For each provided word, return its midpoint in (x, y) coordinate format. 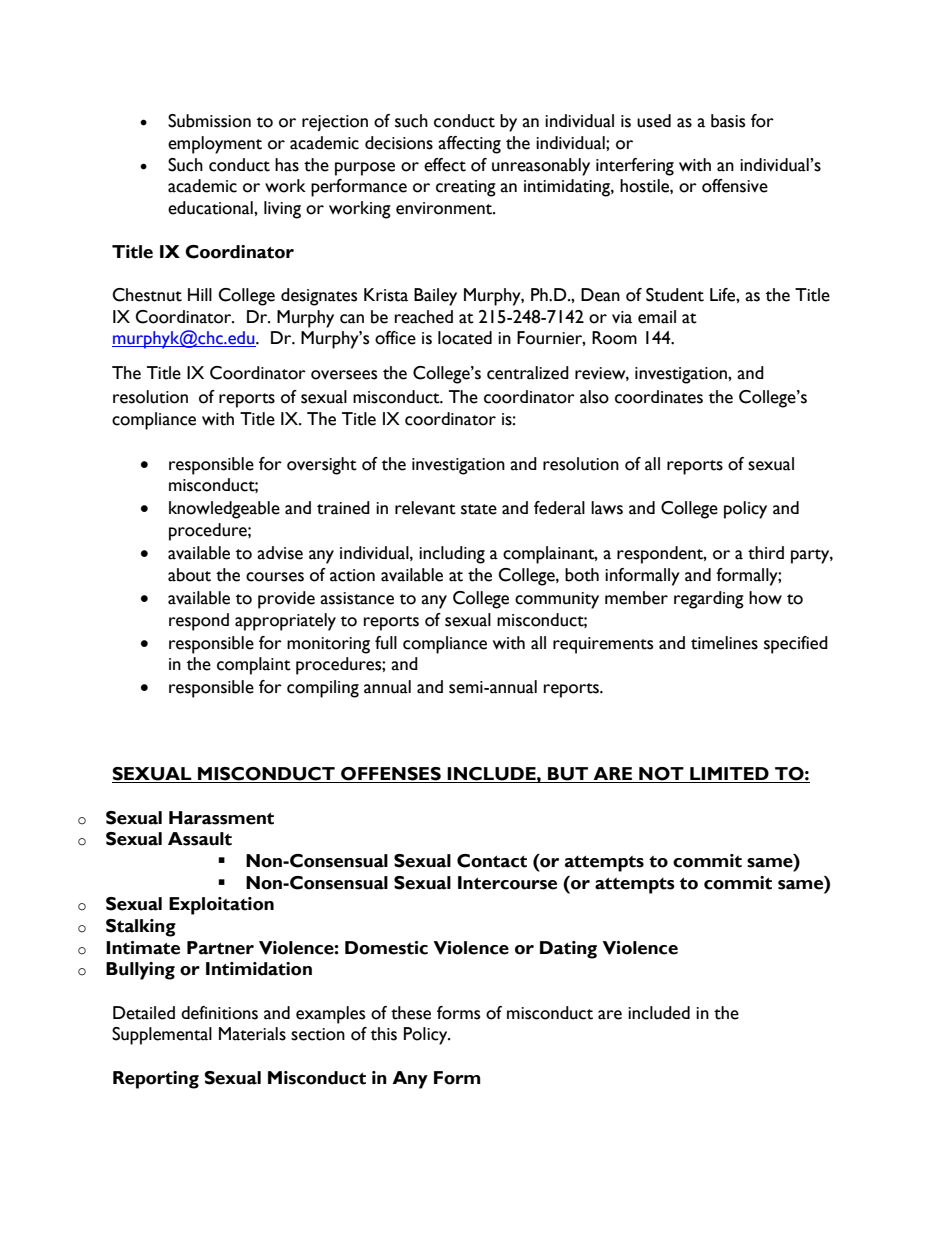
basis (728, 121)
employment (215, 145)
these (411, 1013)
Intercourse (507, 883)
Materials (252, 1034)
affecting (469, 145)
